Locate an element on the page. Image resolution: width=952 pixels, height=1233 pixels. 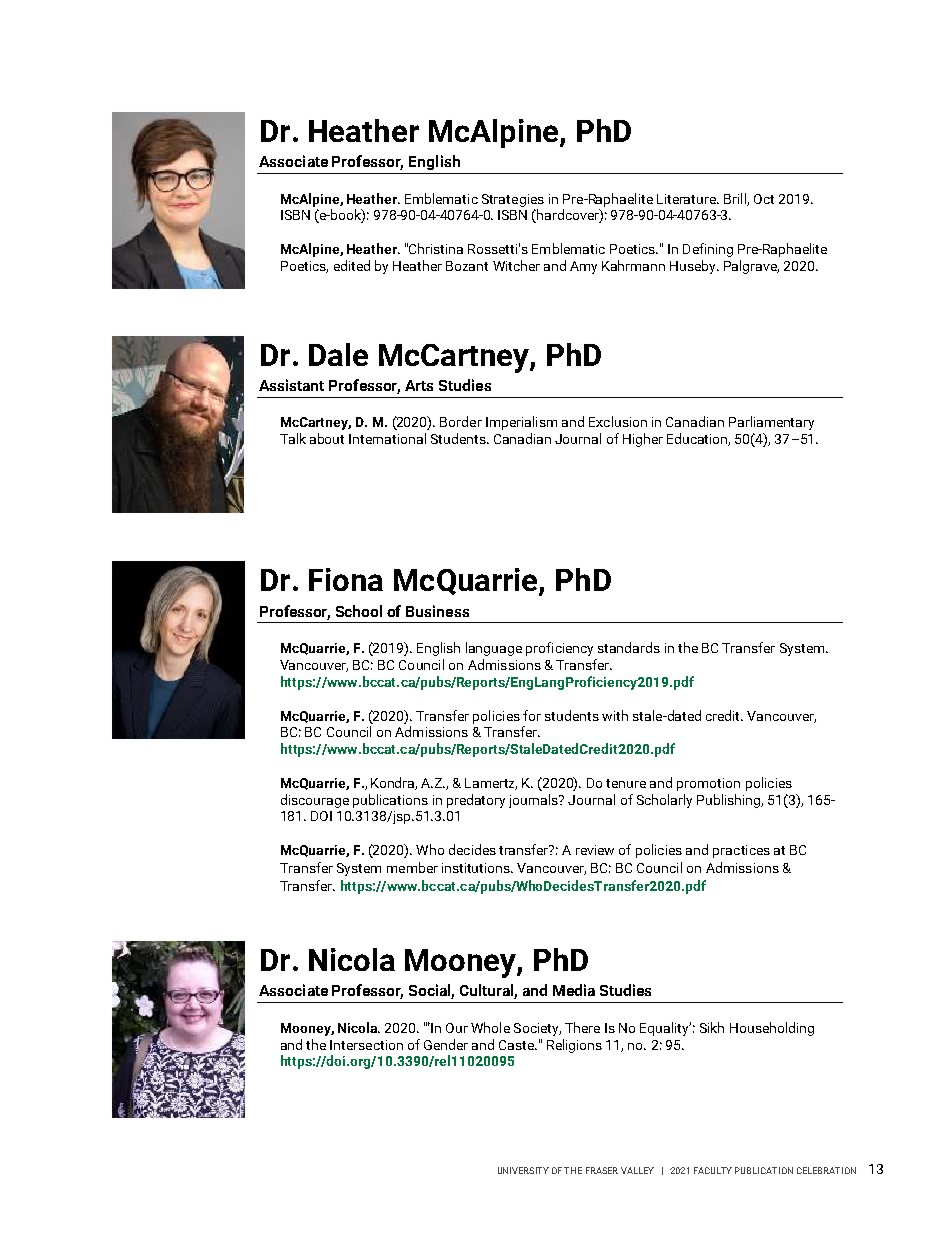
Amy is located at coordinates (583, 267).
